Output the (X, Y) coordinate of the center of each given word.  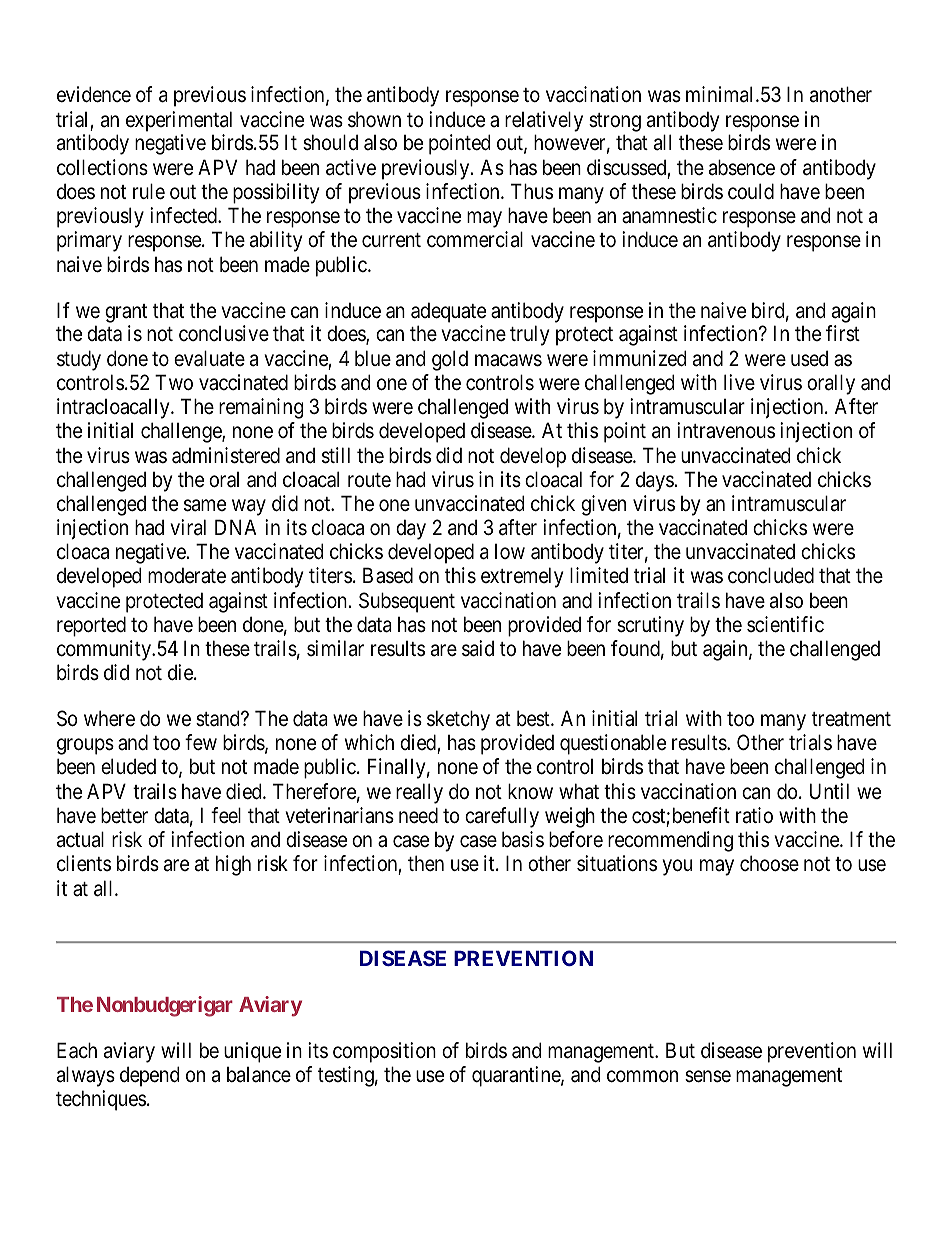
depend (149, 1076)
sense (708, 1076)
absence (742, 167)
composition (384, 1052)
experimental (179, 121)
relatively (544, 121)
